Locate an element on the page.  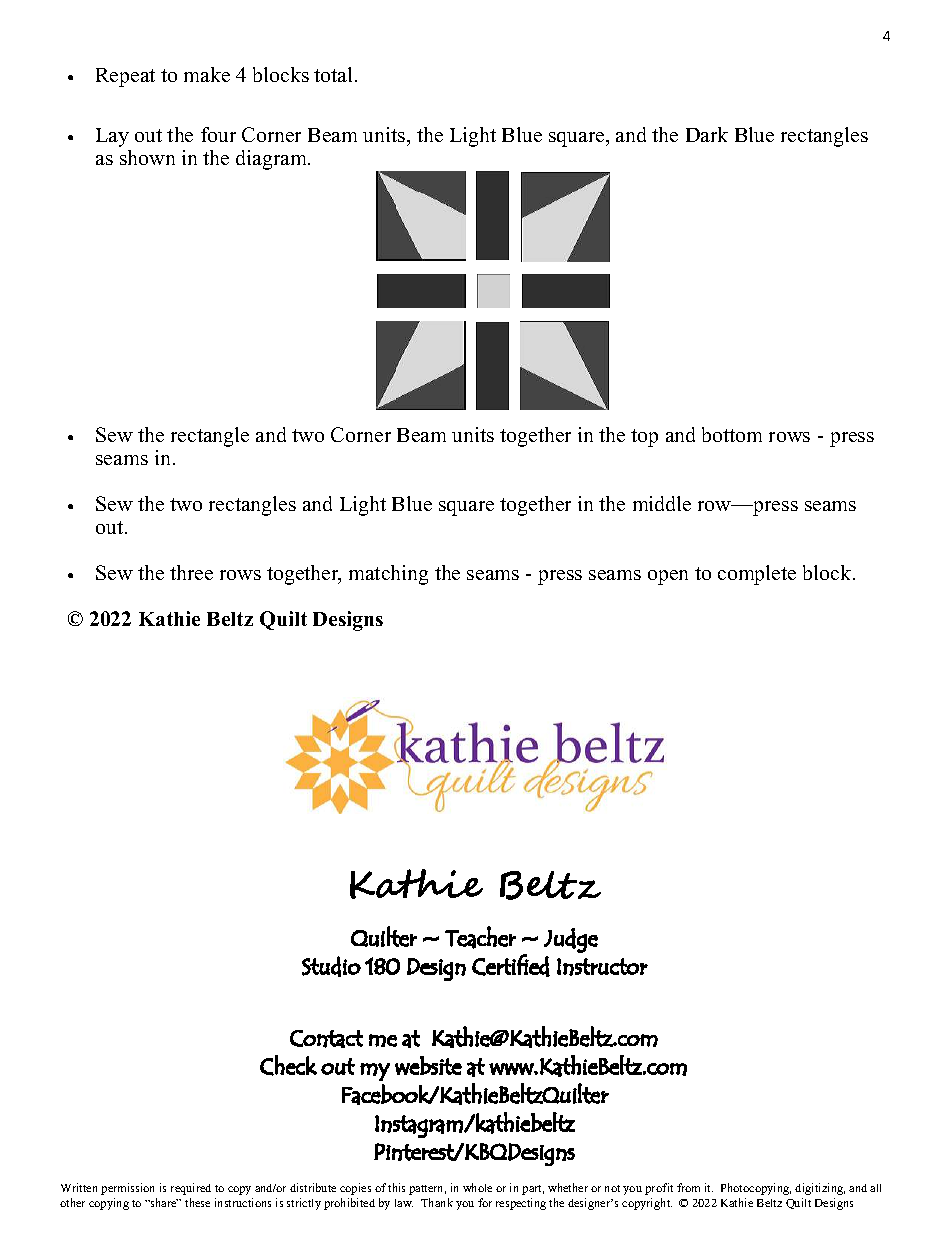
total is located at coordinates (335, 74).
